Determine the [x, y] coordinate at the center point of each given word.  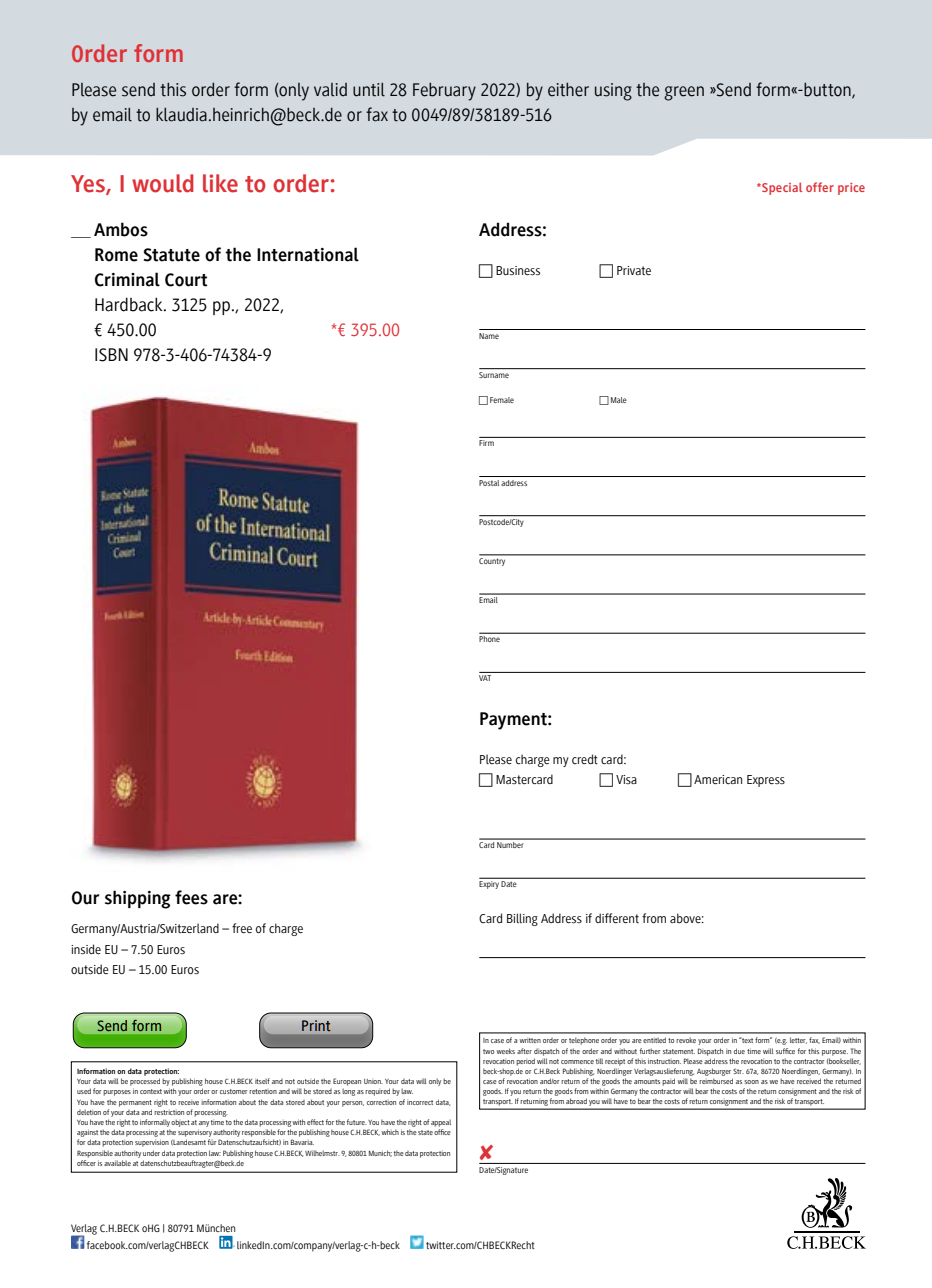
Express [766, 781]
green [684, 93]
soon [751, 1082]
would [163, 183]
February [444, 92]
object [180, 1123]
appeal [441, 1123]
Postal [489, 483]
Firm [486, 443]
